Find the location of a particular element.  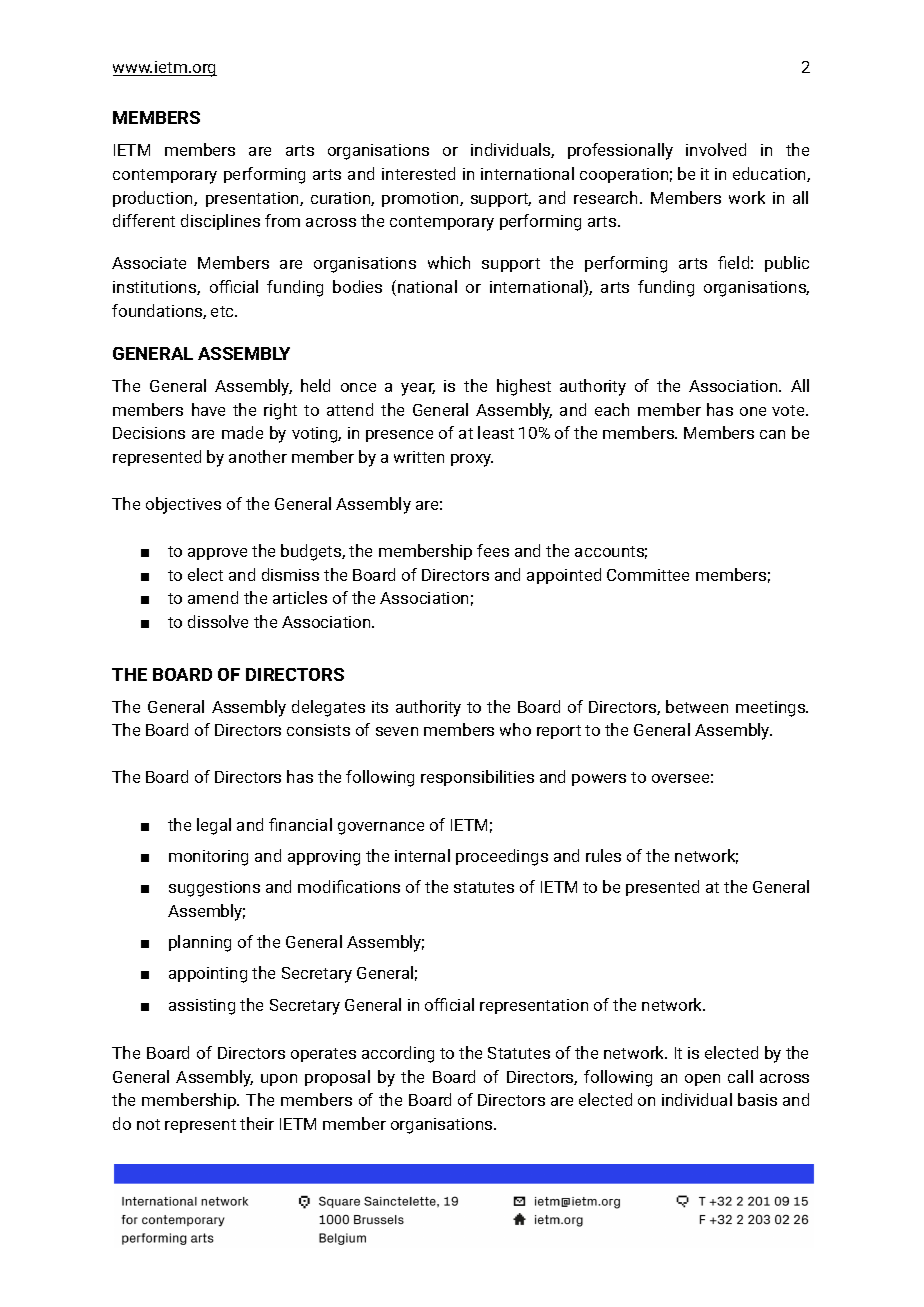

involved is located at coordinates (716, 149).
